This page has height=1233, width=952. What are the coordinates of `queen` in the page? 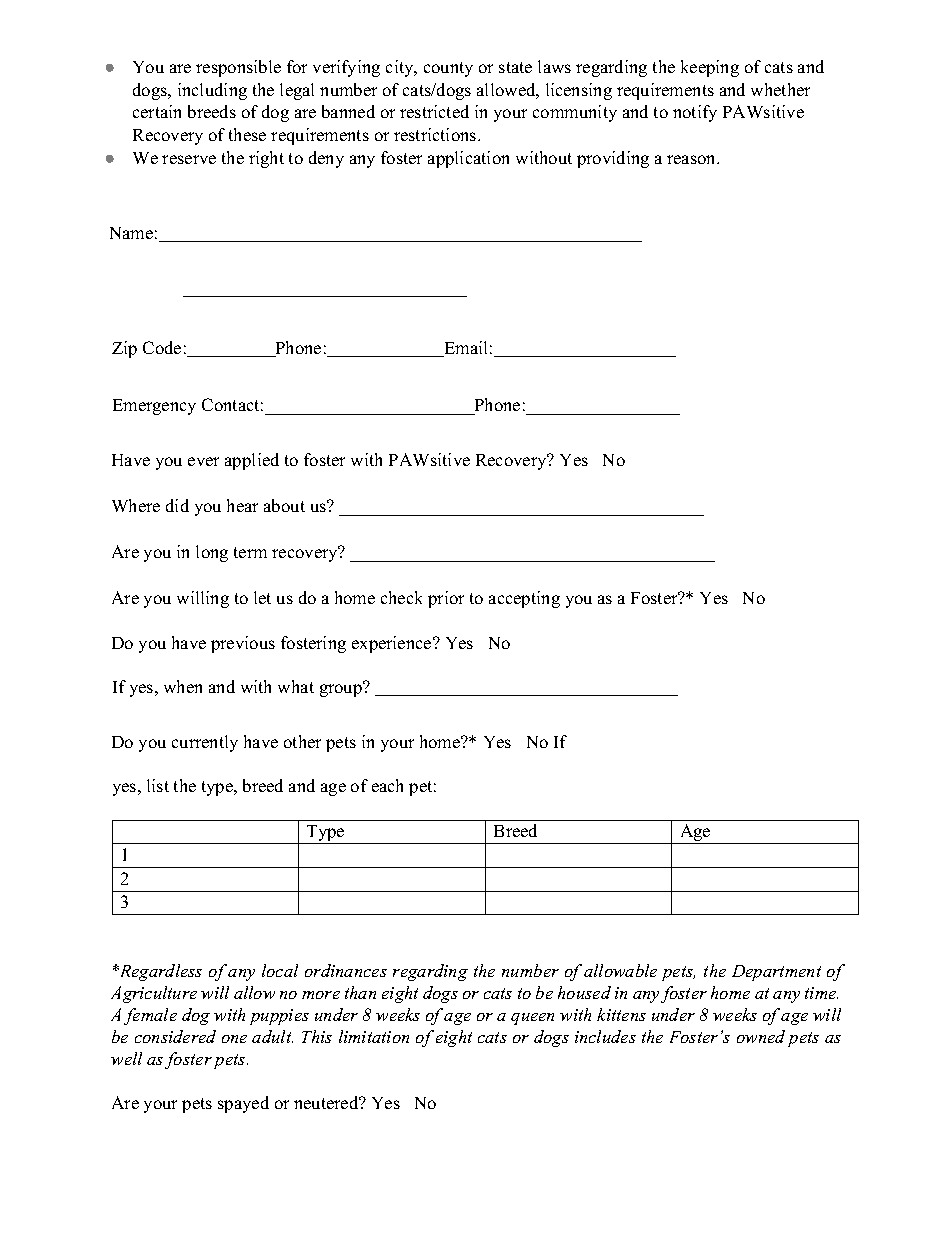 It's located at (532, 1019).
